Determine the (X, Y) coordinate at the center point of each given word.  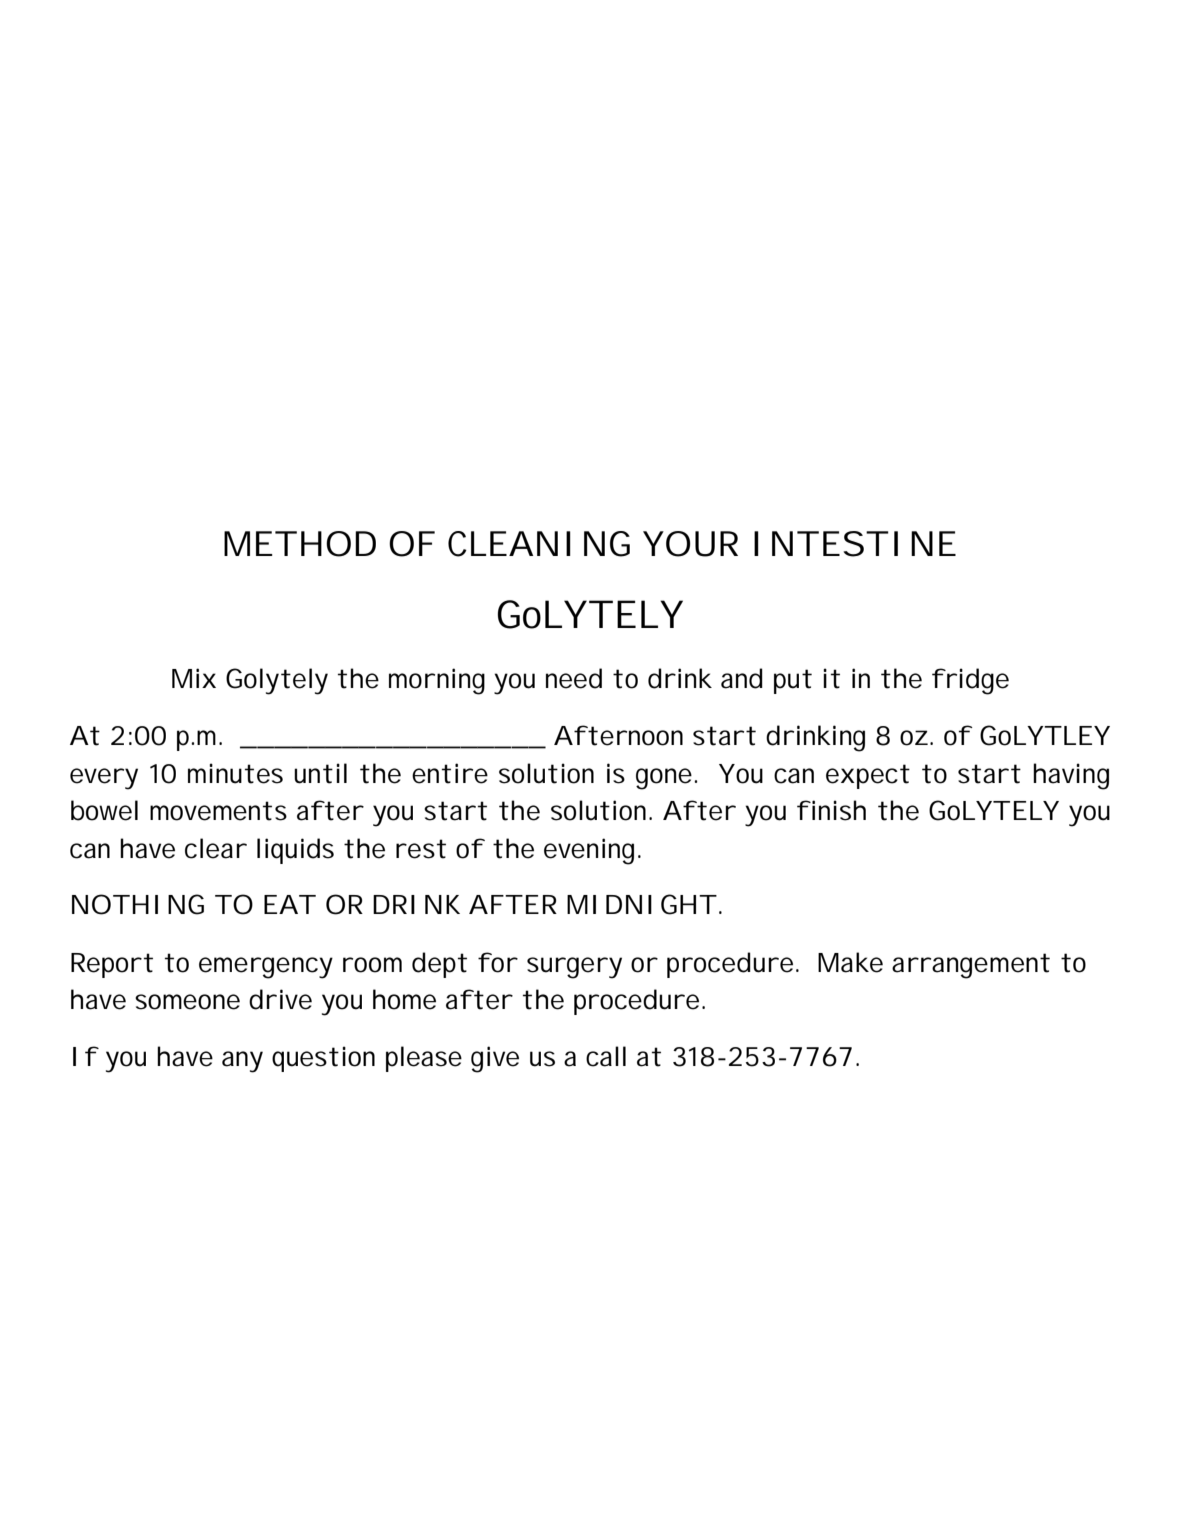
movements (218, 811)
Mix (194, 678)
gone (664, 779)
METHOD (300, 544)
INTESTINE (855, 544)
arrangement (971, 966)
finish (831, 810)
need (574, 678)
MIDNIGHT (641, 904)
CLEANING (539, 544)
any (242, 1062)
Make (850, 962)
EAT (289, 904)
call (606, 1056)
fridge (970, 681)
